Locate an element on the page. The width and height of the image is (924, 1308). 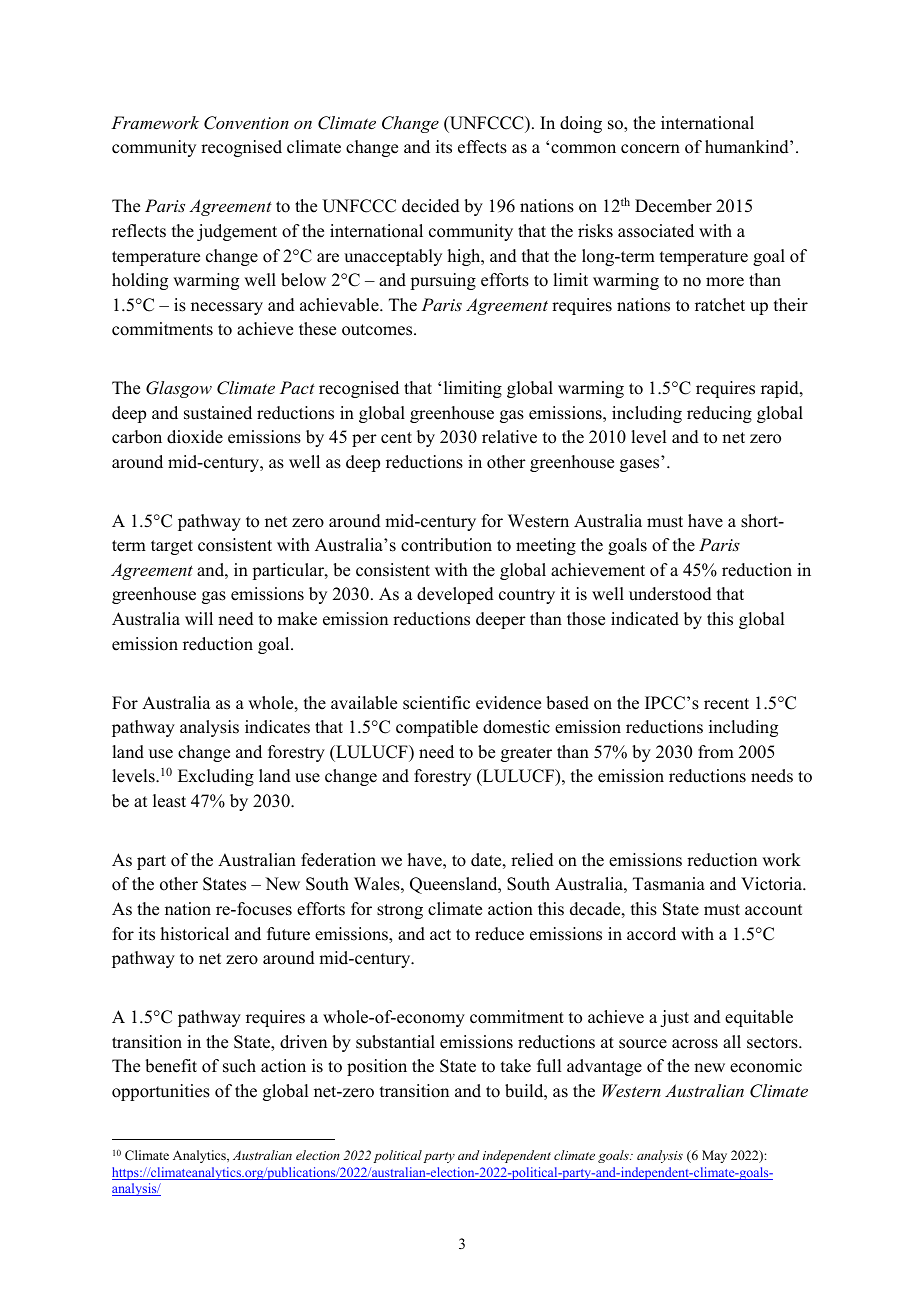
opportunities is located at coordinates (161, 1092).
